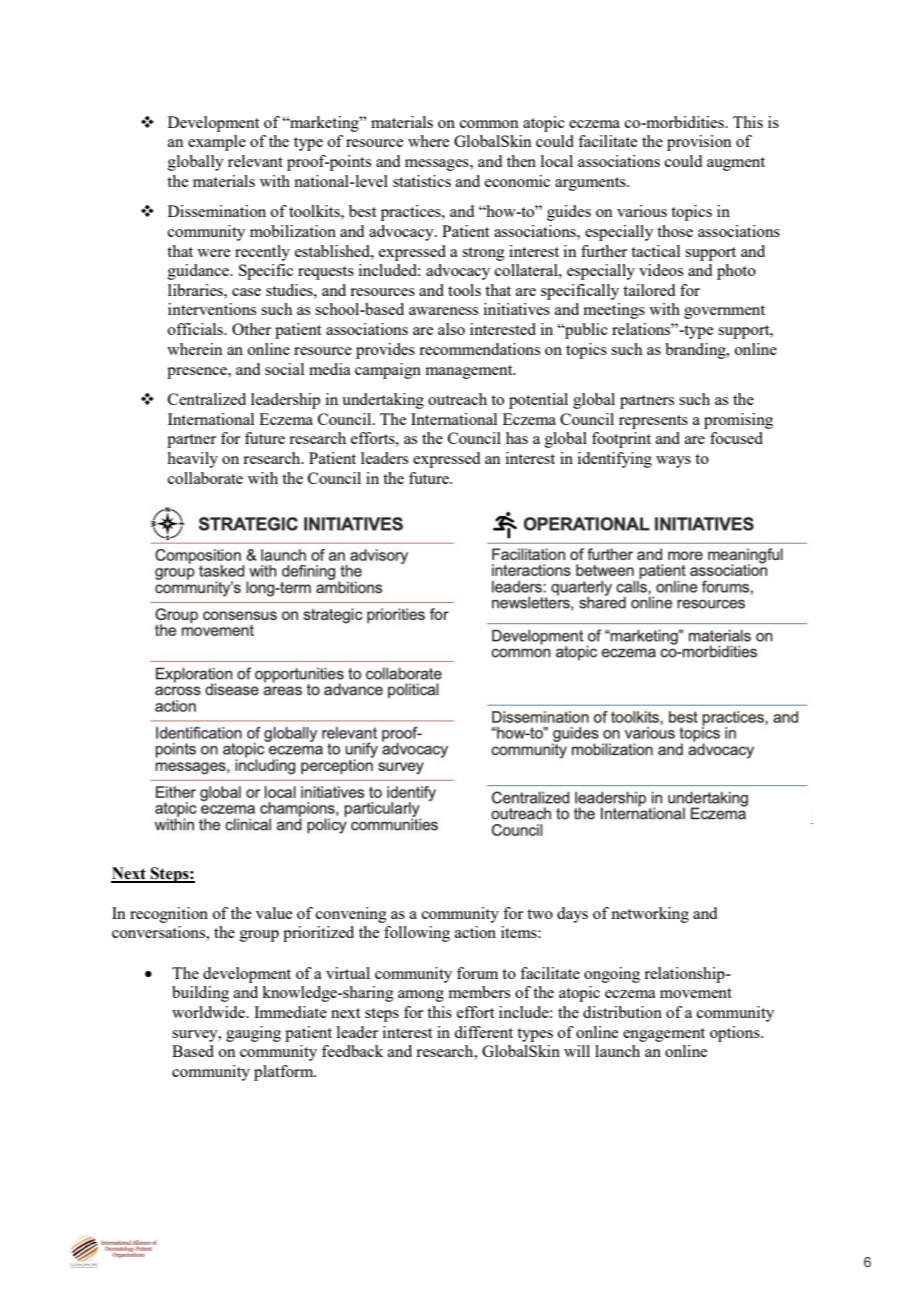 The width and height of the screenshot is (924, 1308). I want to click on statistics, so click(422, 181).
